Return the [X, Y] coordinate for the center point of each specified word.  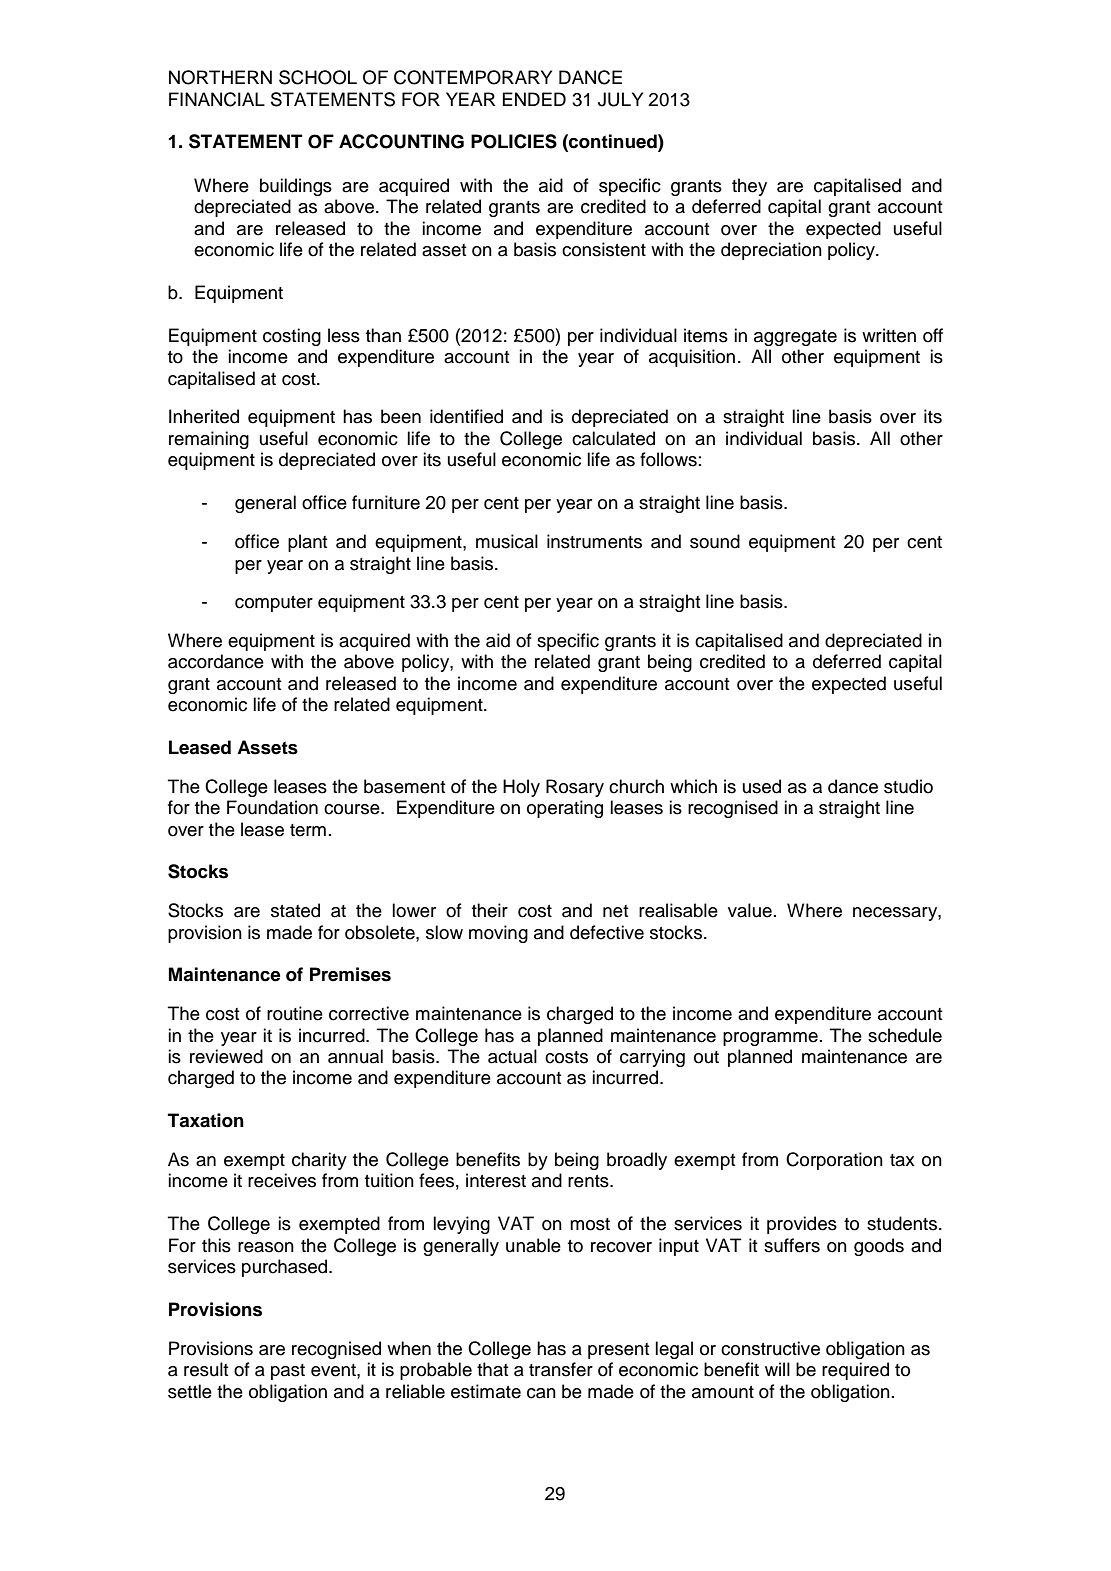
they [749, 187]
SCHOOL [318, 77]
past [288, 1372]
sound [715, 541]
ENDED [534, 99]
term [308, 830]
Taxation [206, 1120]
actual [512, 1056]
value [750, 910]
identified [466, 416]
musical [507, 541]
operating [565, 809]
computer [274, 604]
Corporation [834, 1161]
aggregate [795, 338]
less [344, 335]
